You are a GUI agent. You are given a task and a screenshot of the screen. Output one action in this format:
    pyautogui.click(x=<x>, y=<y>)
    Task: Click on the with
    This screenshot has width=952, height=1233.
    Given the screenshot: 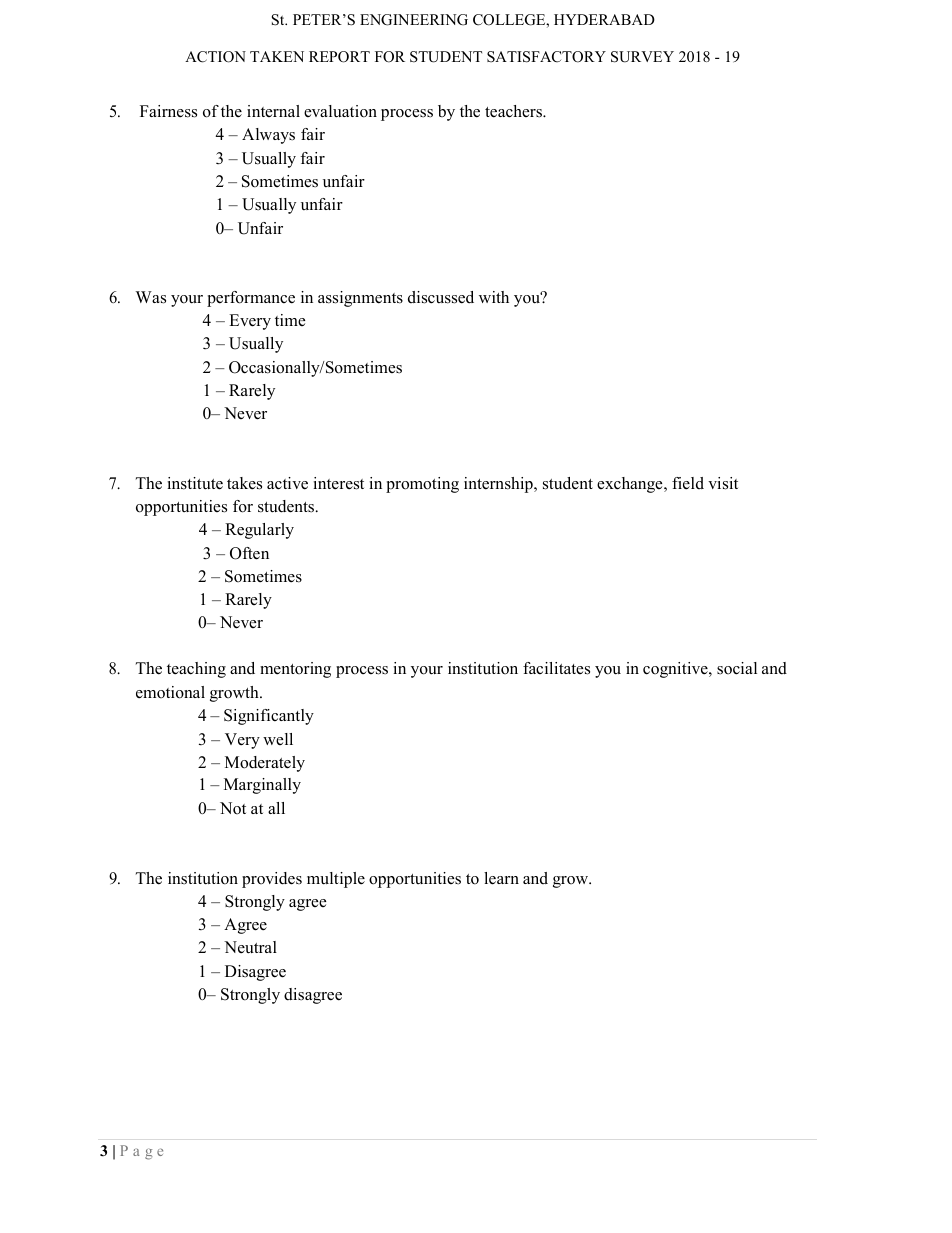 What is the action you would take?
    pyautogui.click(x=494, y=297)
